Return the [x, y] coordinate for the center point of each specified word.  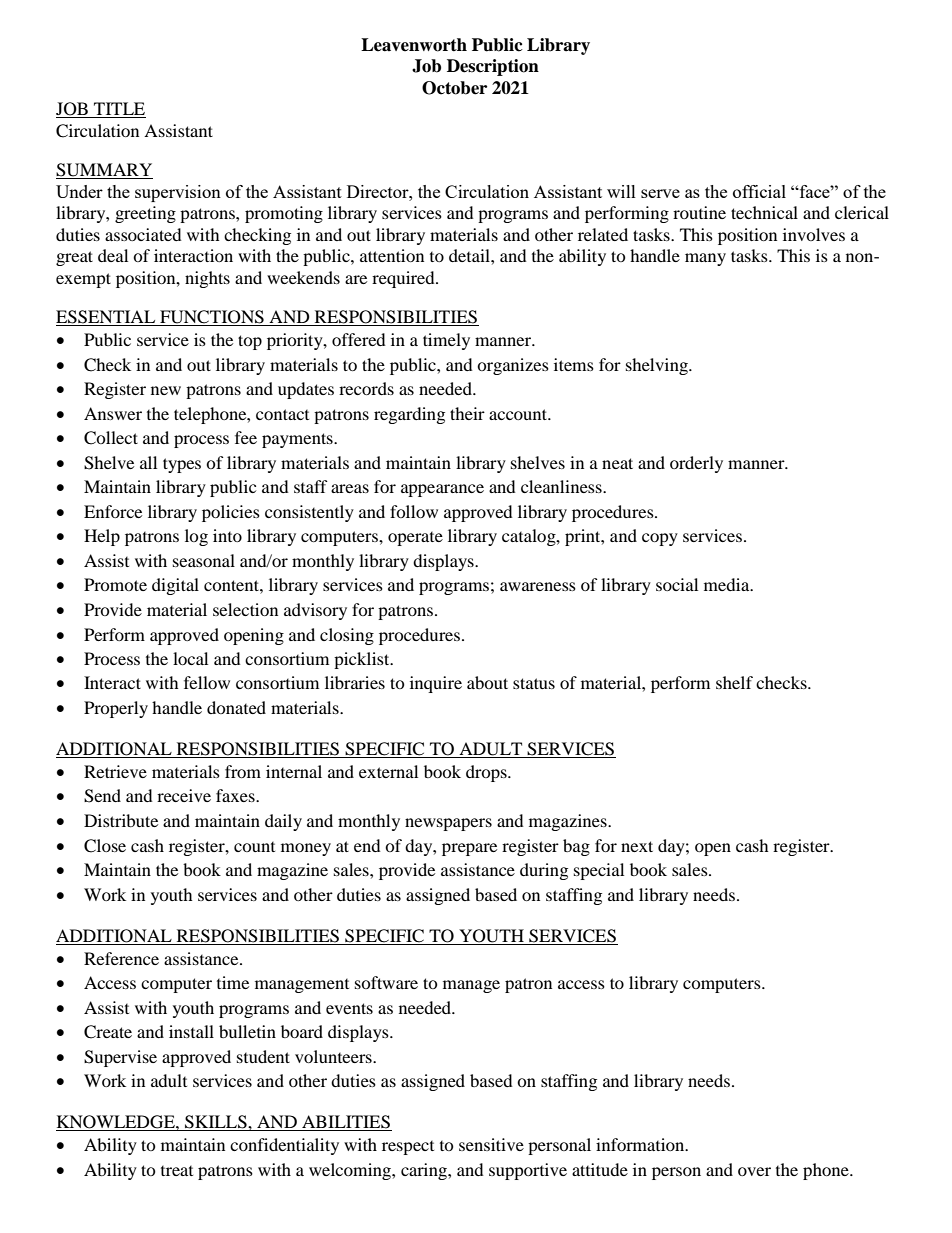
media [728, 584]
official [759, 191]
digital [175, 586]
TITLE [119, 110]
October [454, 88]
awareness [538, 586]
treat [177, 1171]
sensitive [491, 1144]
